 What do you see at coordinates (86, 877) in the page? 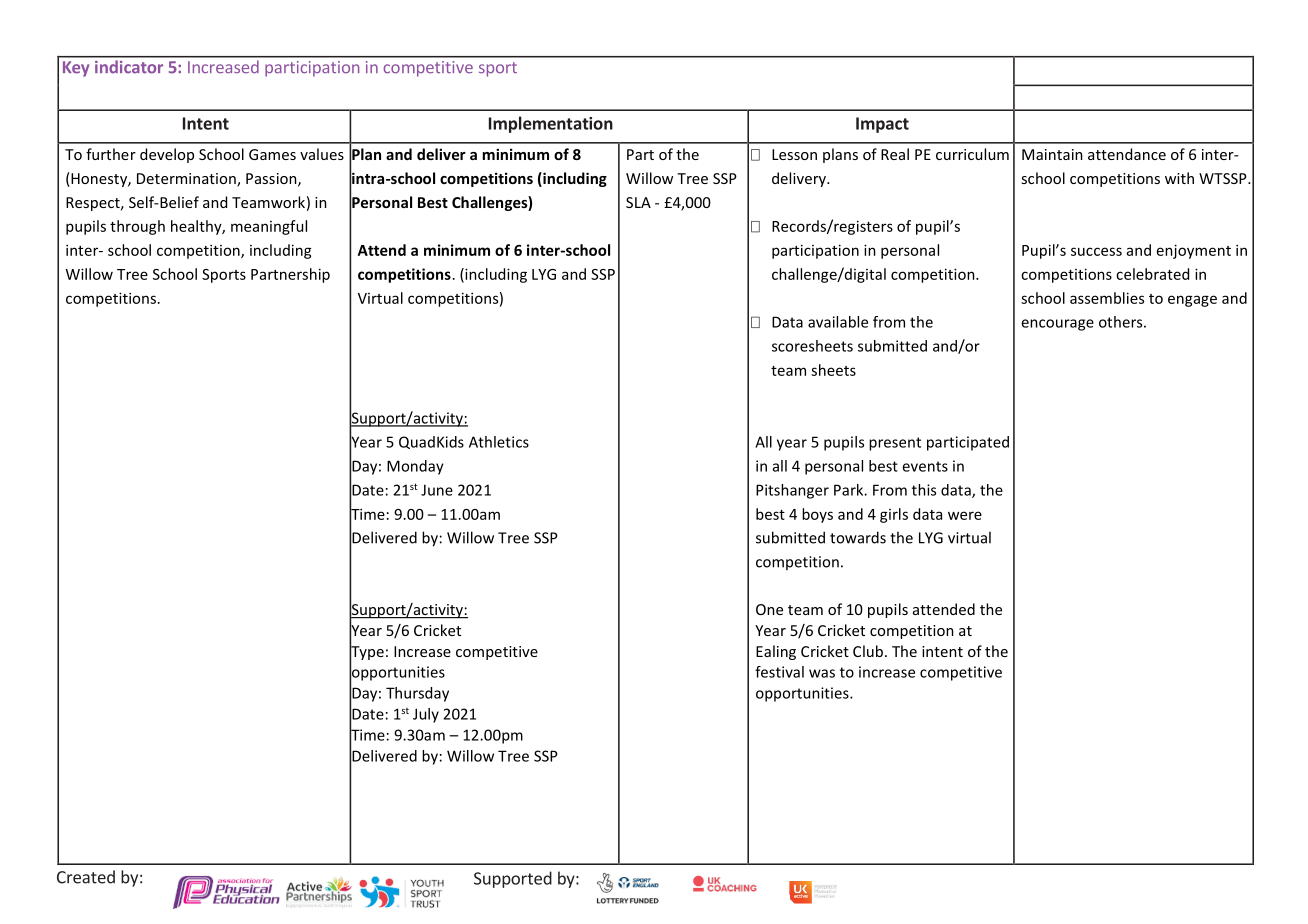
I see `Created` at bounding box center [86, 877].
